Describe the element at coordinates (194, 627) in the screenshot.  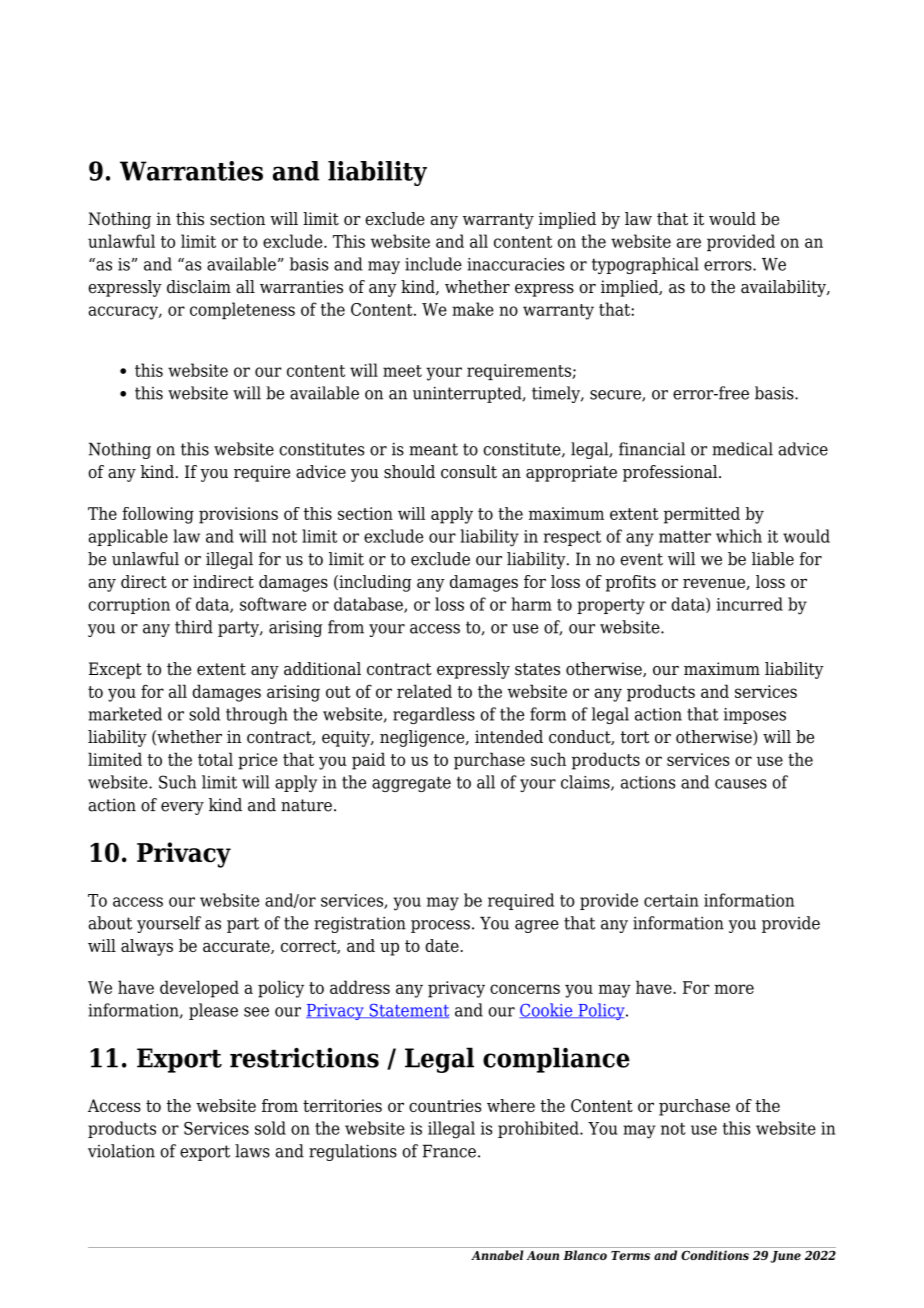
I see `third` at that location.
